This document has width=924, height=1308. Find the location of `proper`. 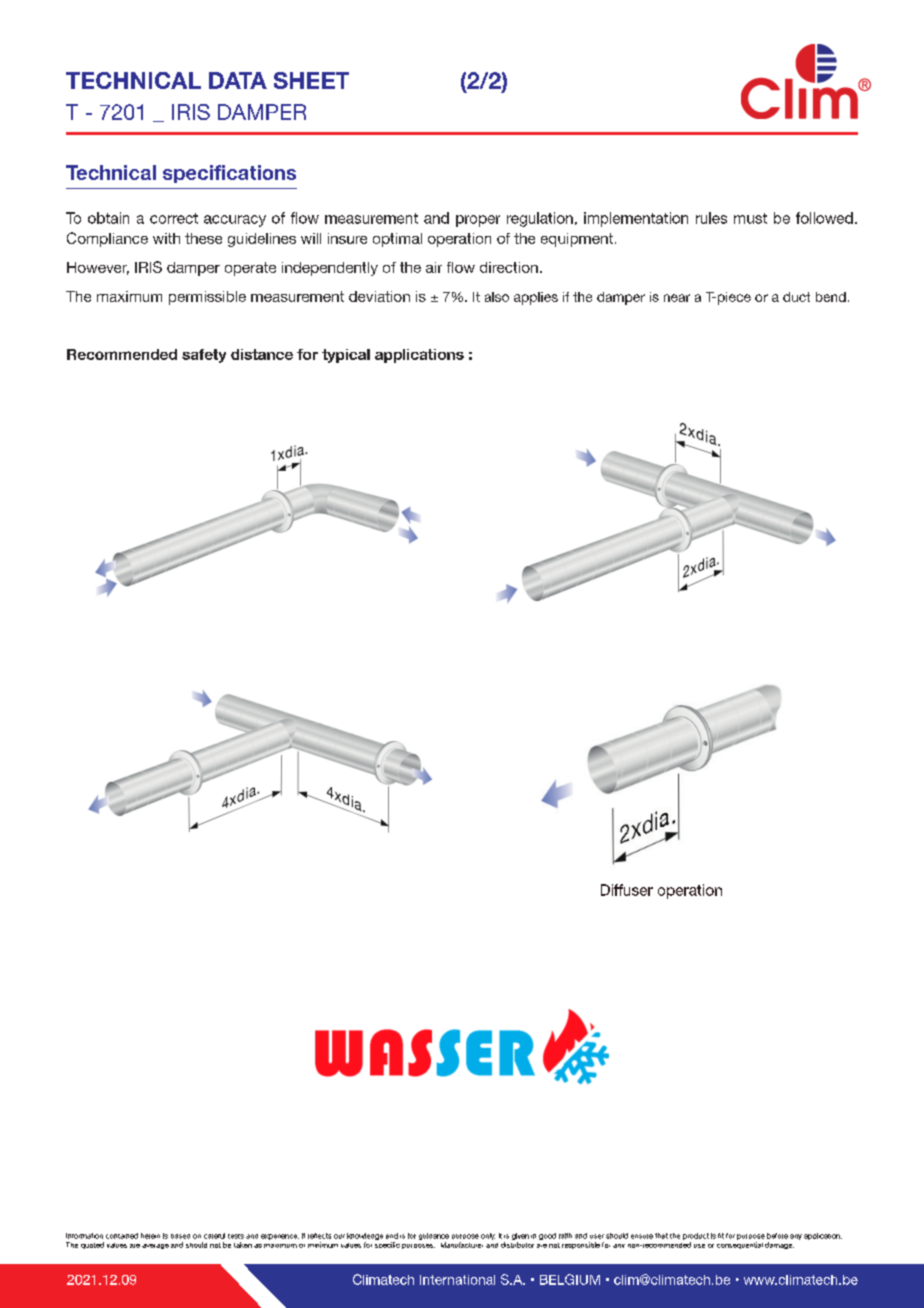

proper is located at coordinates (478, 221).
